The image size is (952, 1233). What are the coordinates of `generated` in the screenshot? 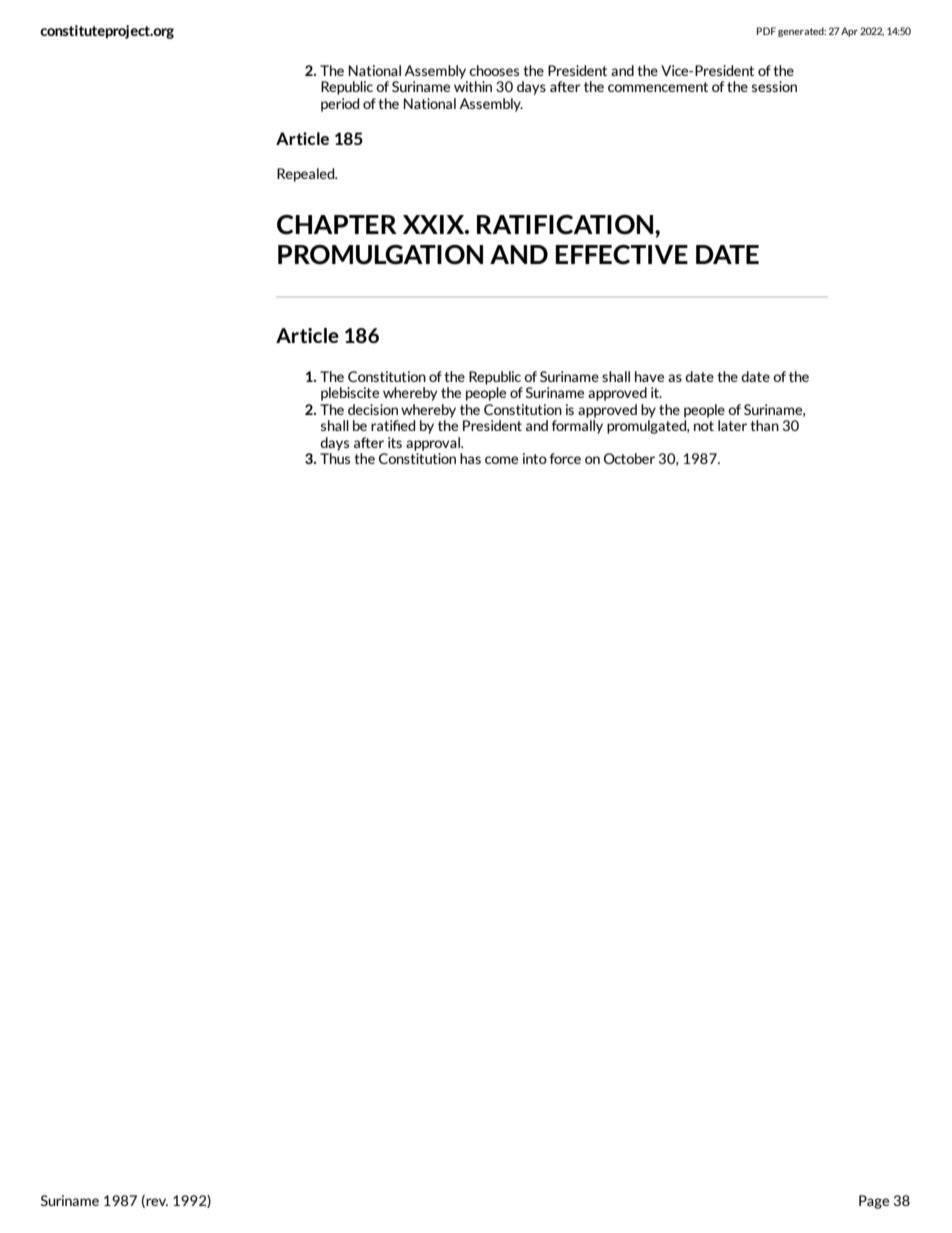 It's located at (802, 32).
